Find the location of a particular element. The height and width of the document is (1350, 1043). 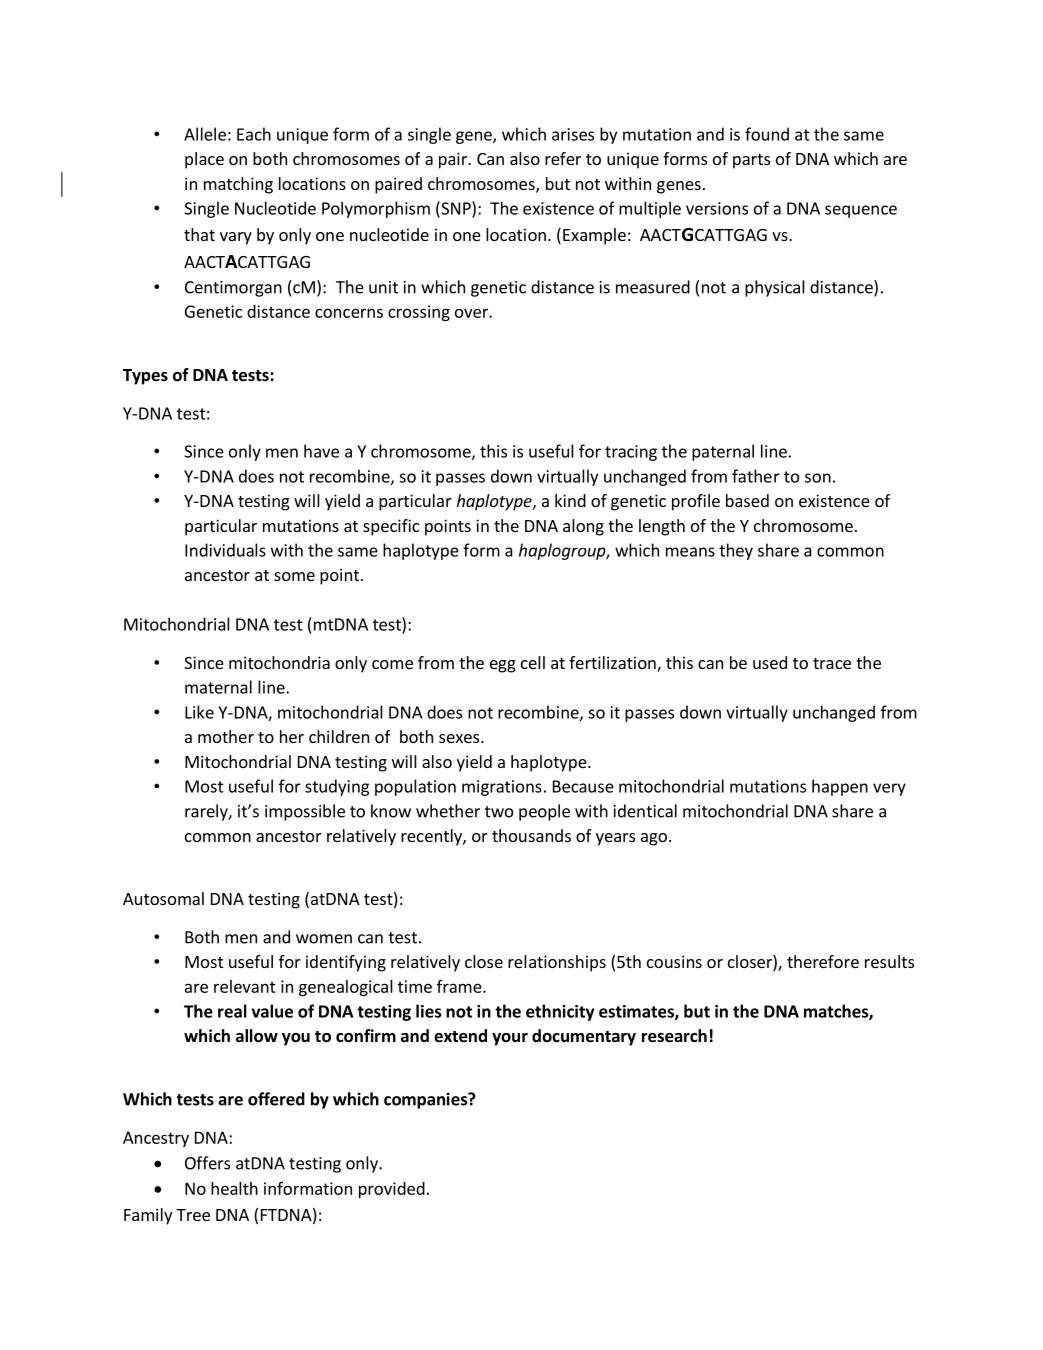

thousands is located at coordinates (531, 835).
